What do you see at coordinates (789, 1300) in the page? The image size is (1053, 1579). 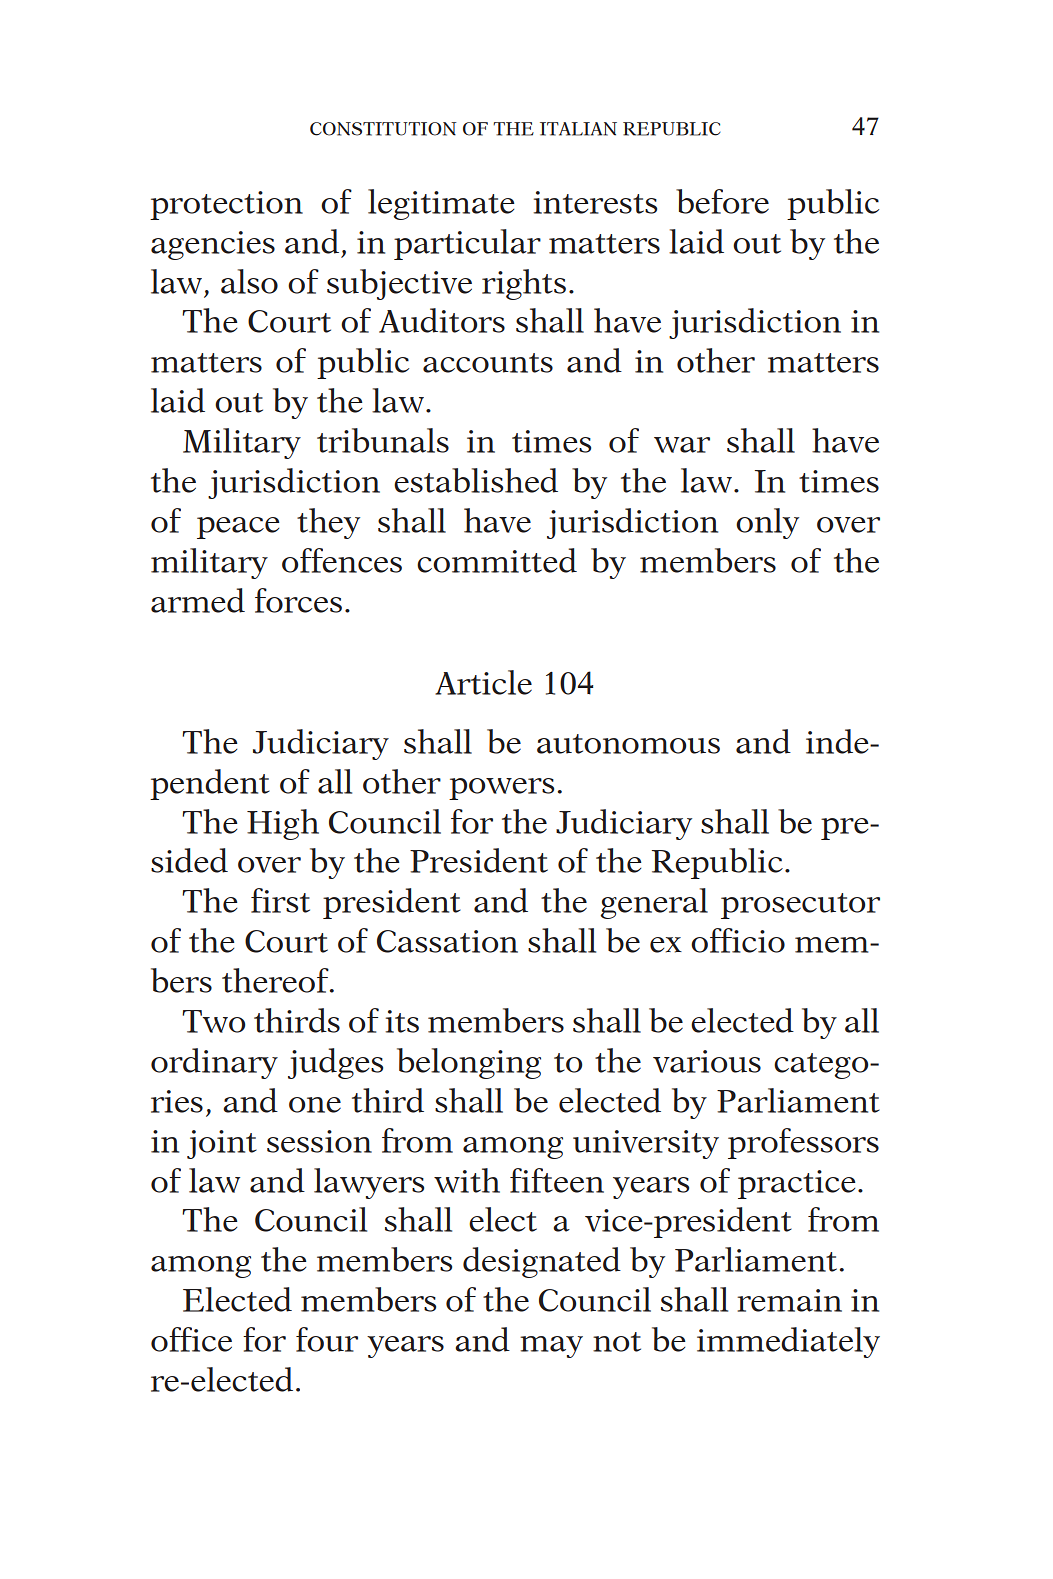 I see `remain` at bounding box center [789, 1300].
